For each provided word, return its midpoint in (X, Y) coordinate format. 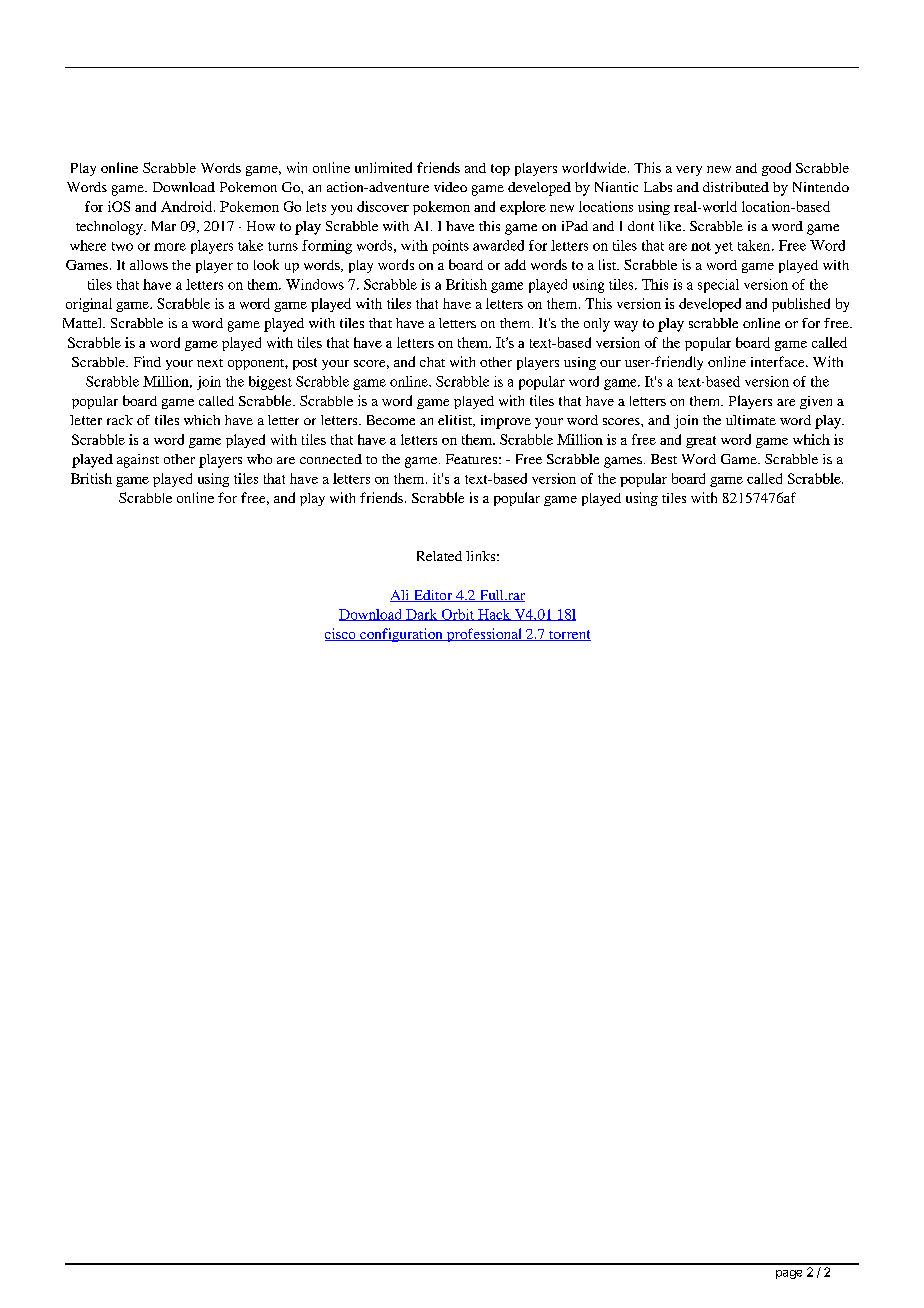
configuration (401, 635)
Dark (422, 615)
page (789, 1274)
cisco (341, 634)
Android (188, 206)
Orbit (458, 615)
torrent (569, 635)
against (138, 461)
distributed (736, 187)
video (450, 187)
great (701, 442)
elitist (456, 421)
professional (484, 635)
